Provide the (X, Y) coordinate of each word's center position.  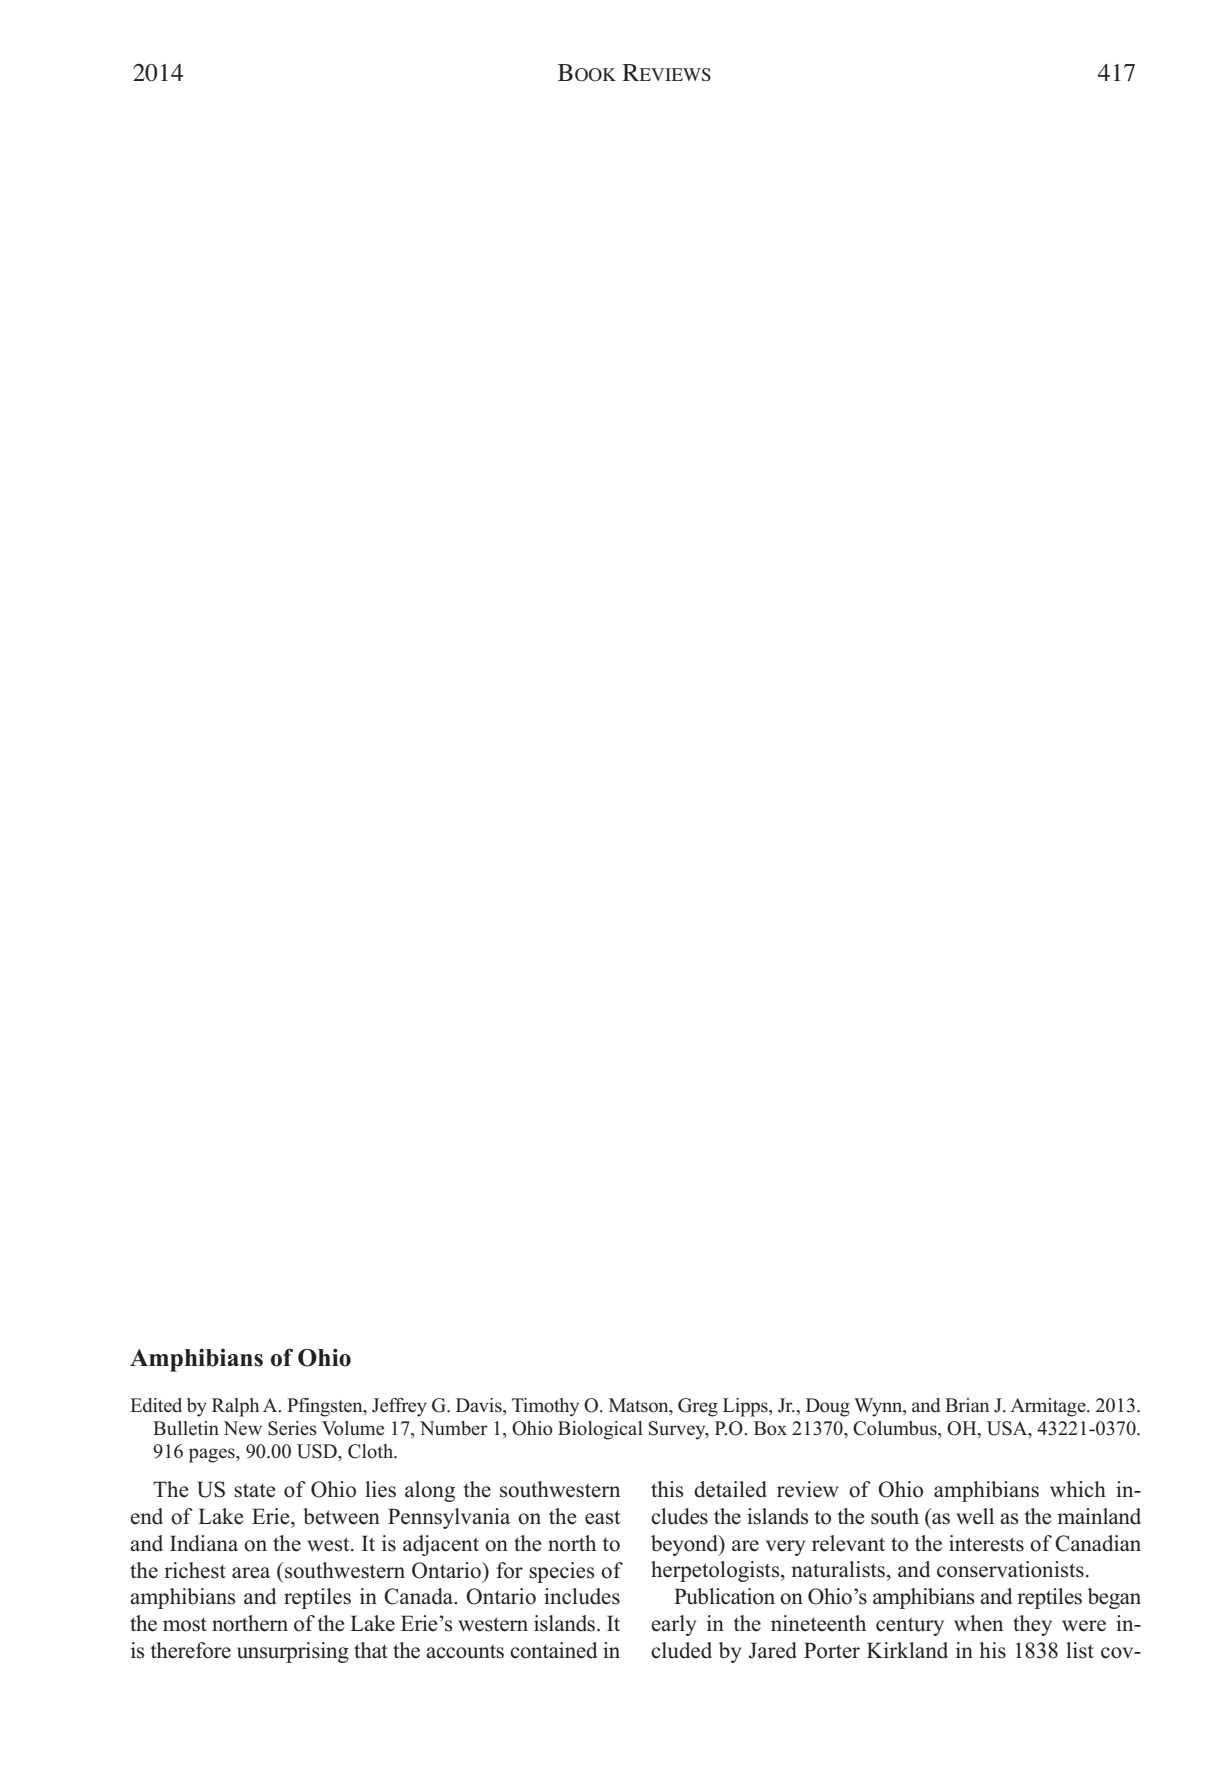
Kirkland (907, 1650)
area (251, 1573)
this (667, 1489)
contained (553, 1650)
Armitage (1049, 1407)
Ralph (235, 1407)
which (1078, 1489)
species (562, 1572)
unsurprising (293, 1652)
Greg (698, 1407)
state (254, 1490)
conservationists (1010, 1569)
